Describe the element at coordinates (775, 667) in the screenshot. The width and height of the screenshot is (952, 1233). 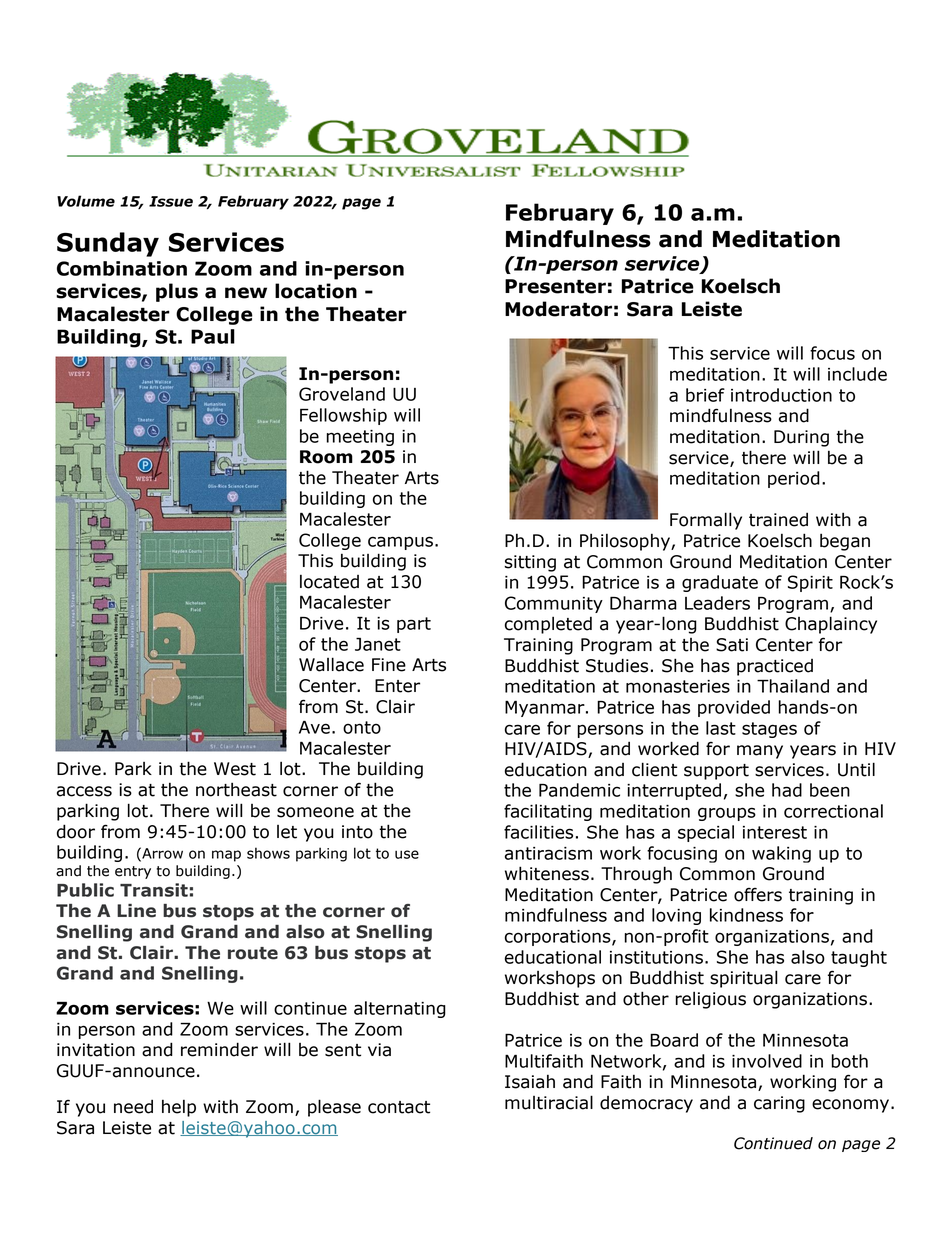
I see `practiced` at that location.
